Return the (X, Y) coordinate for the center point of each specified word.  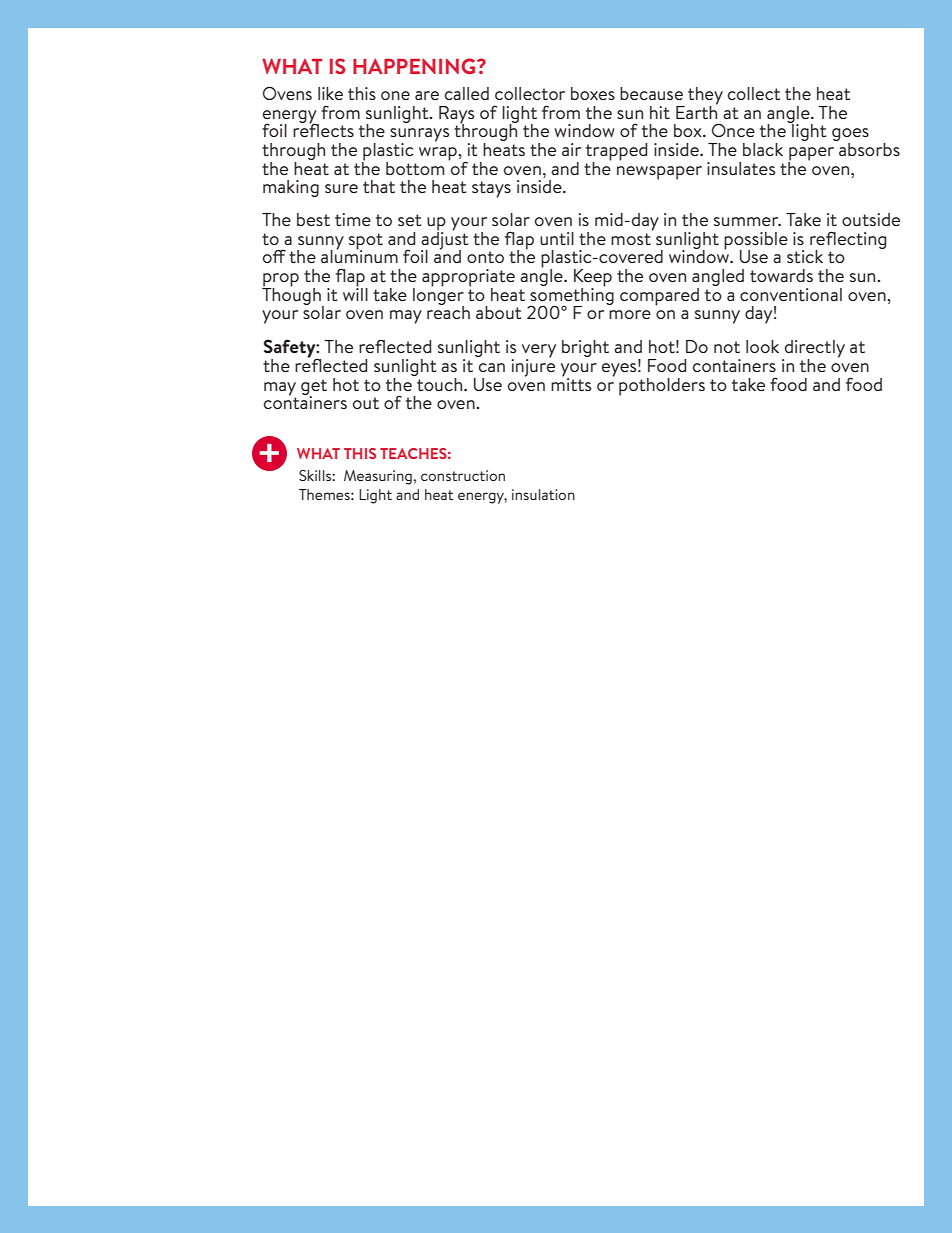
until (557, 238)
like (330, 93)
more (630, 314)
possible (756, 242)
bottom (415, 168)
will (355, 293)
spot (366, 242)
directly (814, 350)
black (763, 149)
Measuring (378, 477)
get (314, 388)
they (705, 97)
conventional (791, 294)
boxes (593, 93)
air (571, 149)
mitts (571, 383)
